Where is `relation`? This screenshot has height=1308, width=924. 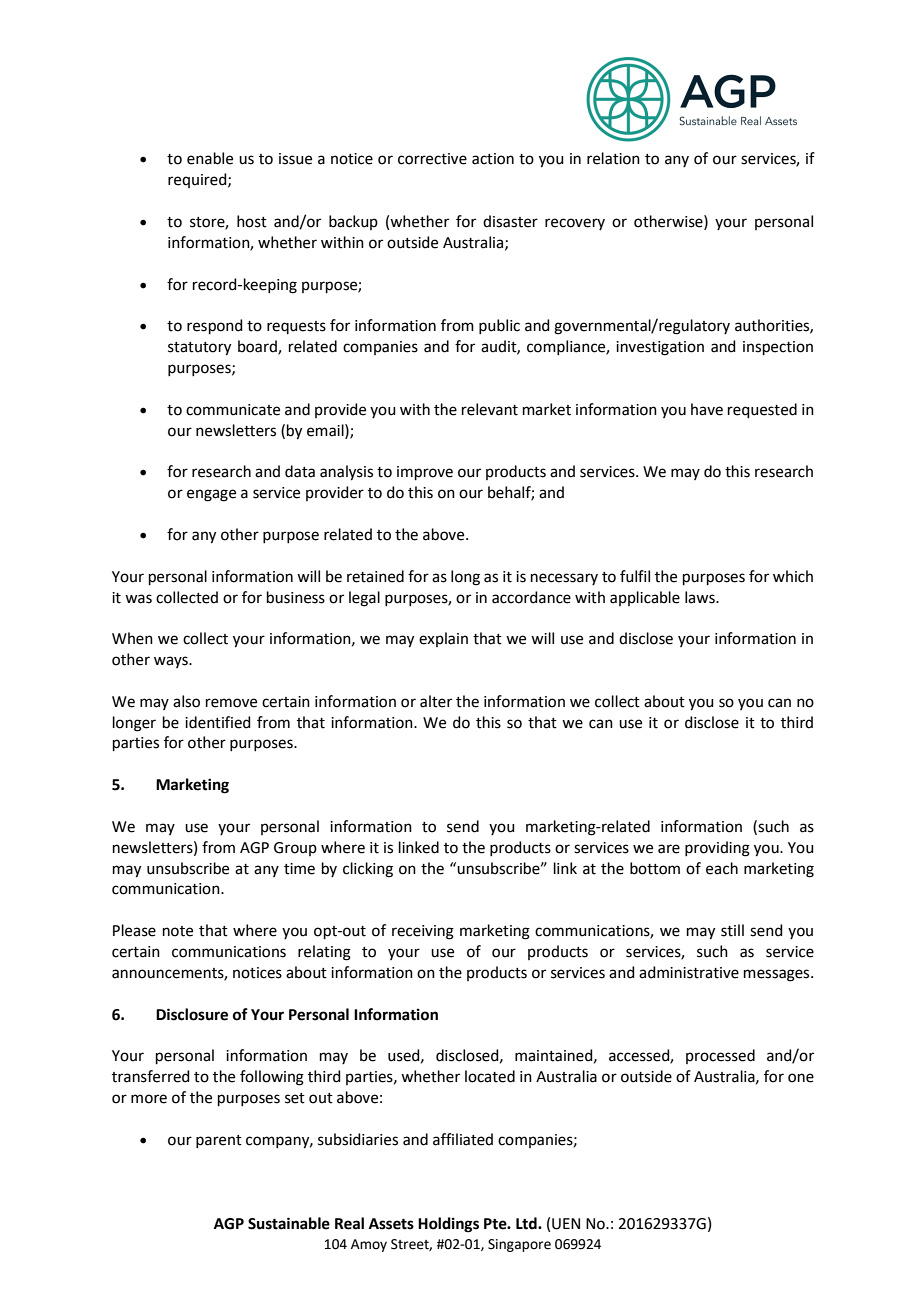
relation is located at coordinates (613, 158).
